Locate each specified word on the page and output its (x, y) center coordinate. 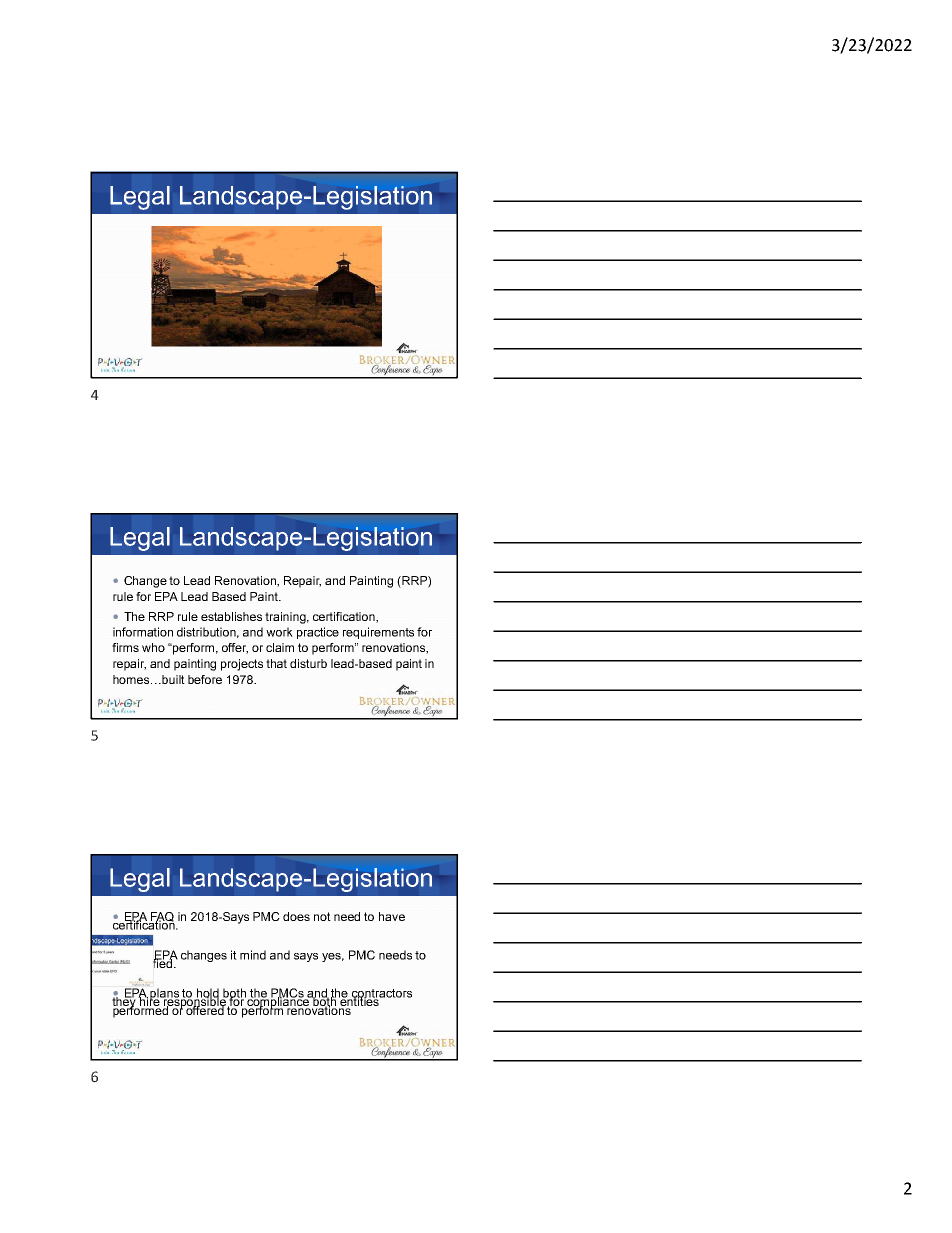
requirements (378, 633)
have (392, 916)
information (143, 632)
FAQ (161, 918)
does (296, 916)
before (205, 679)
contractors (381, 994)
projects (242, 665)
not (322, 916)
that (276, 663)
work (279, 632)
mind (253, 955)
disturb (308, 663)
